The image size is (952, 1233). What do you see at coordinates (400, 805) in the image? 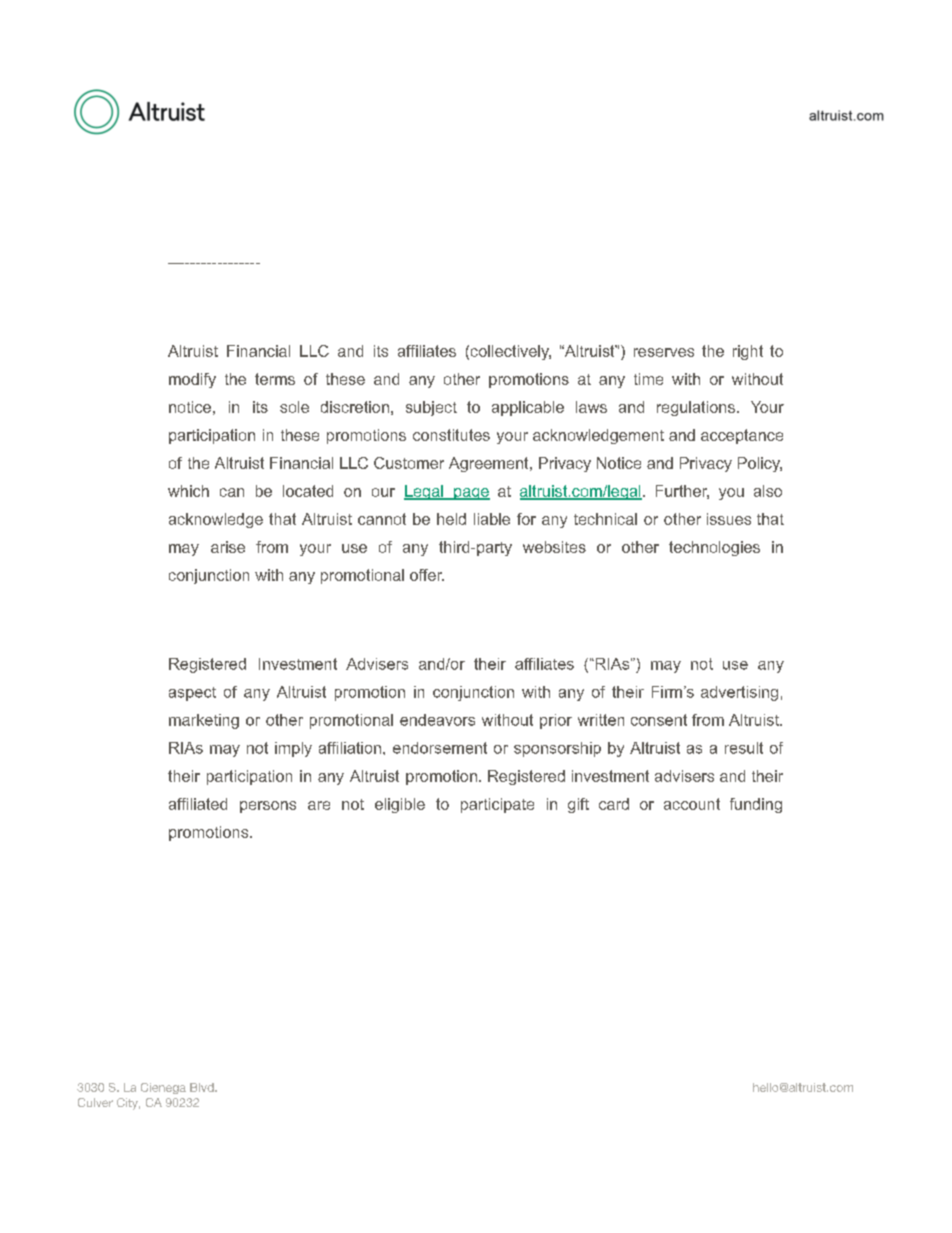
I see `eligible` at bounding box center [400, 805].
